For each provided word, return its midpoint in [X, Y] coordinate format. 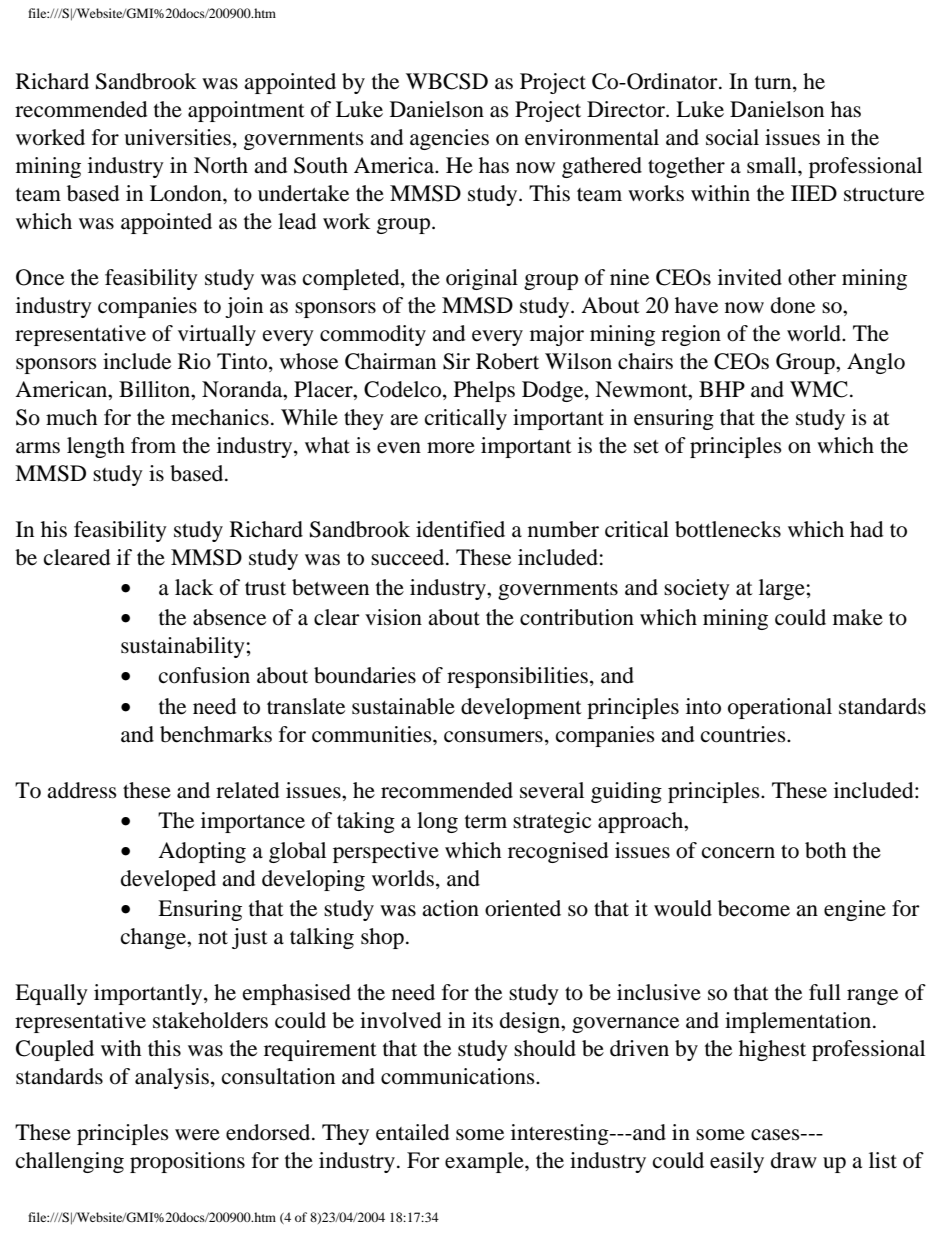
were [197, 1135]
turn [774, 83]
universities [179, 137]
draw [794, 1160]
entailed [412, 1132]
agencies [449, 139]
